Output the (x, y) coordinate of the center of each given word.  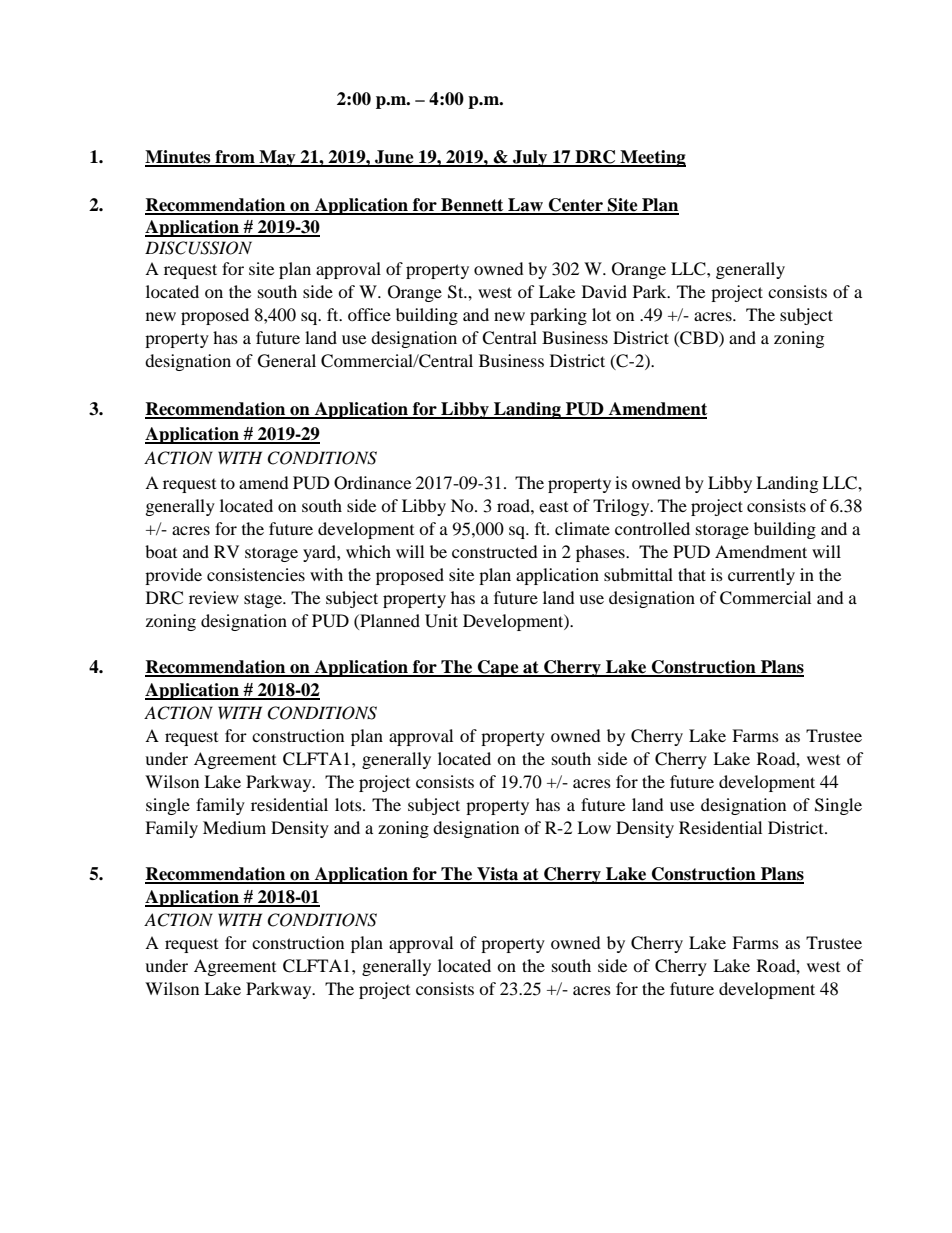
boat (161, 551)
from (235, 158)
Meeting (652, 158)
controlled (652, 528)
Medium (234, 827)
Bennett (472, 206)
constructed (495, 551)
